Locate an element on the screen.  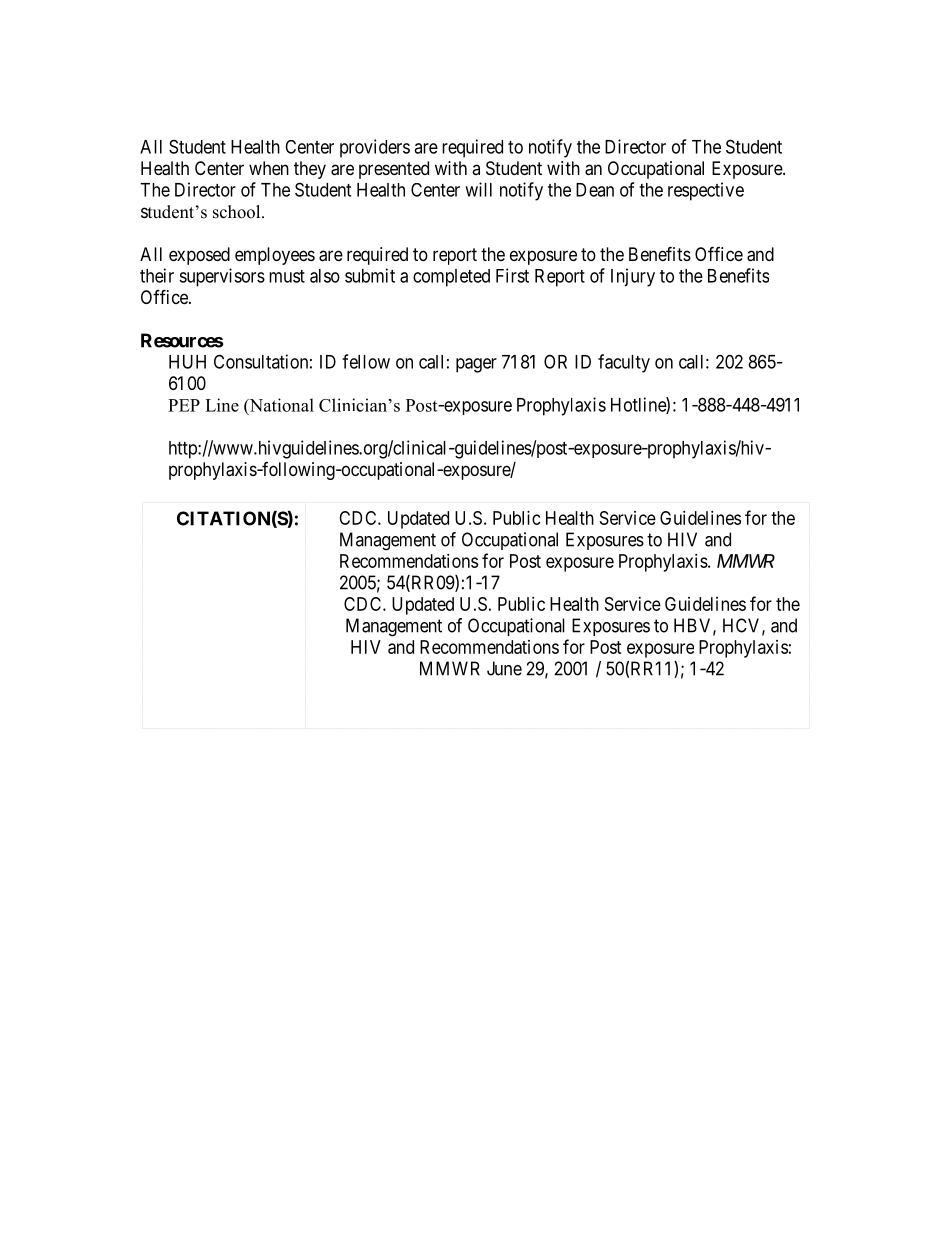
pager is located at coordinates (476, 365).
